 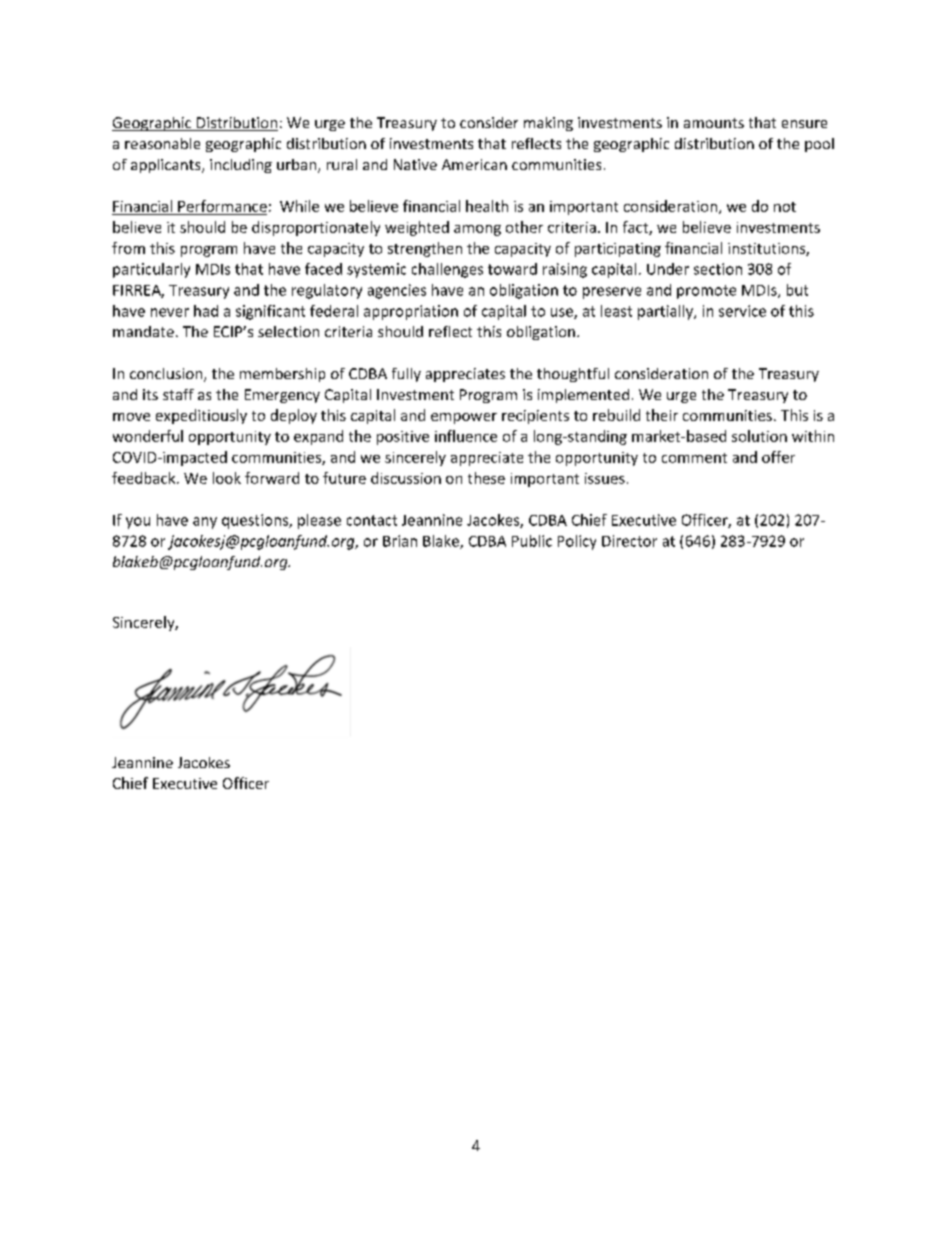 What do you see at coordinates (532, 541) in the image?
I see `Public` at bounding box center [532, 541].
